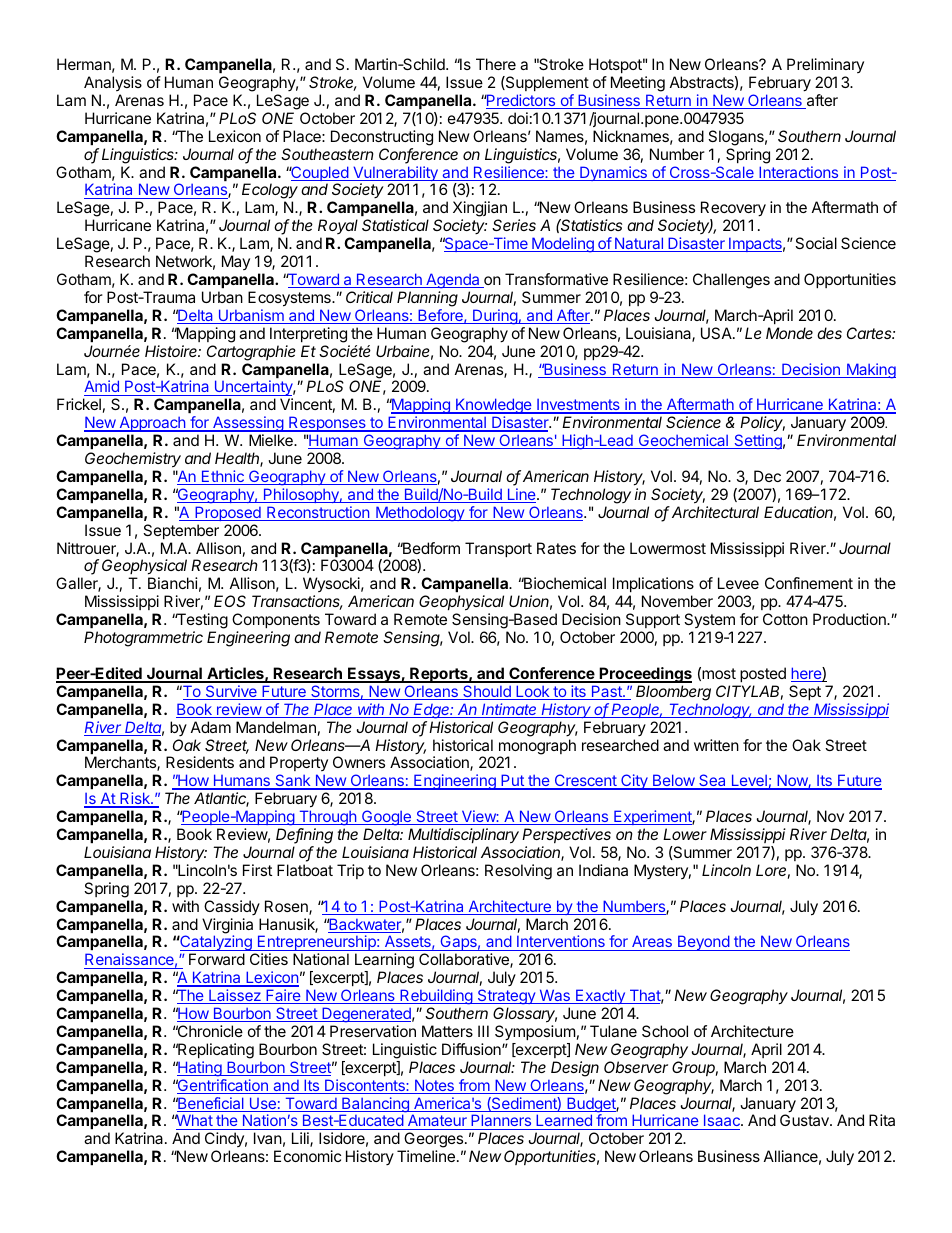 The height and width of the screenshot is (1233, 952). Describe the element at coordinates (825, 67) in the screenshot. I see `Preliminary` at that location.
